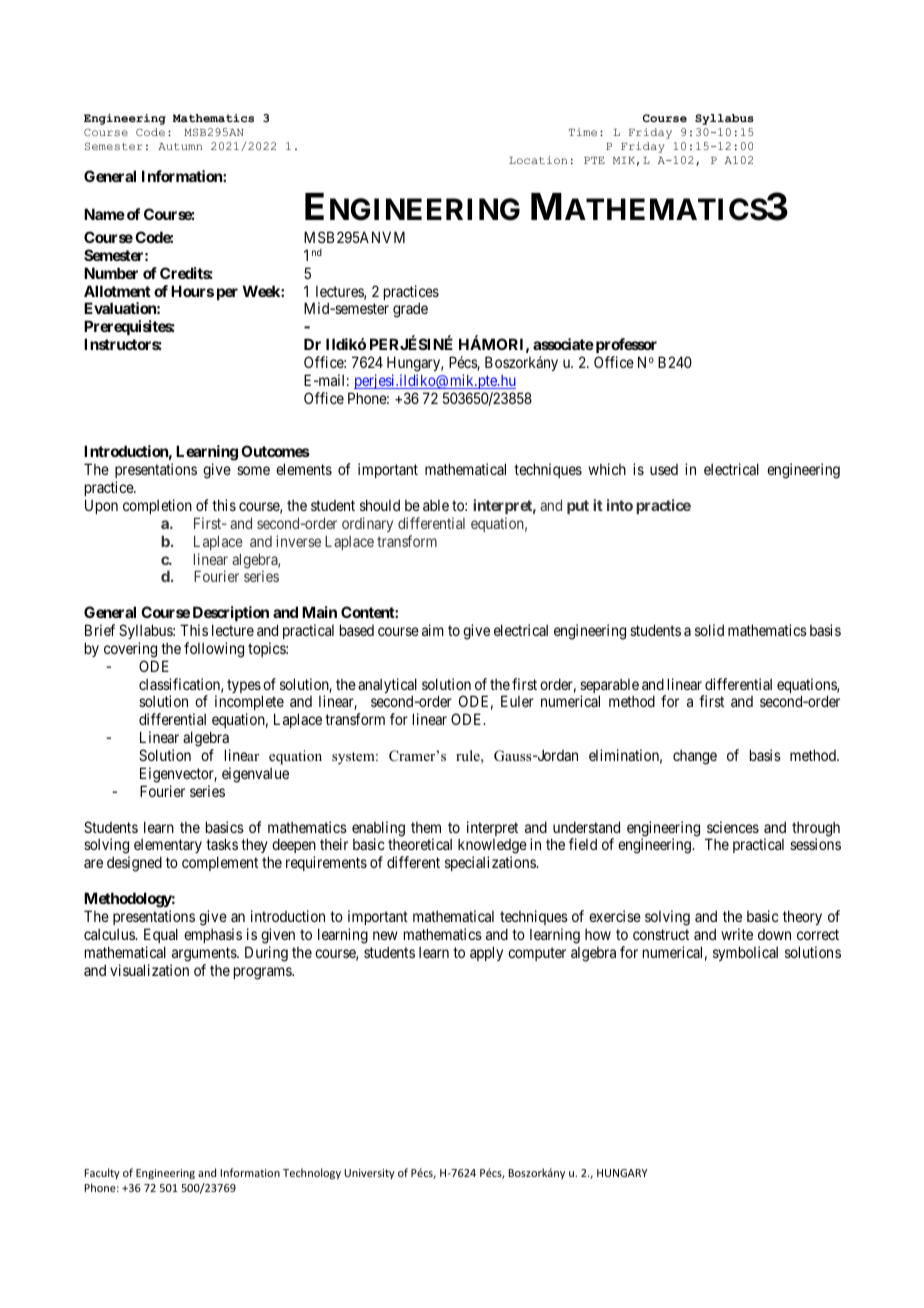 The height and width of the page is (1308, 924). Describe the element at coordinates (180, 146) in the page. I see `Autumn` at that location.
